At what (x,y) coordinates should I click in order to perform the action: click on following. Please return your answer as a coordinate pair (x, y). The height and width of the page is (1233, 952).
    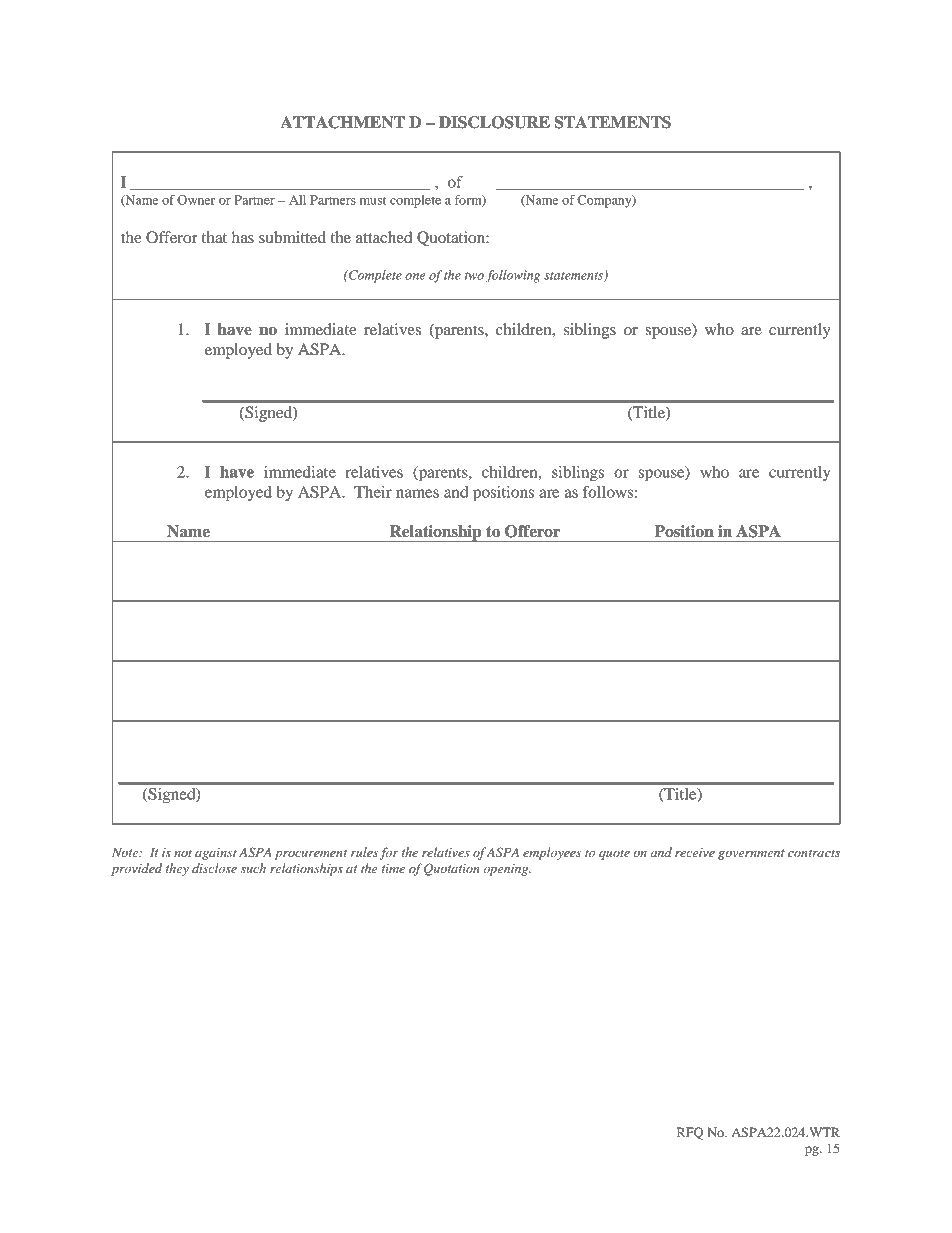
    Looking at the image, I should click on (513, 276).
